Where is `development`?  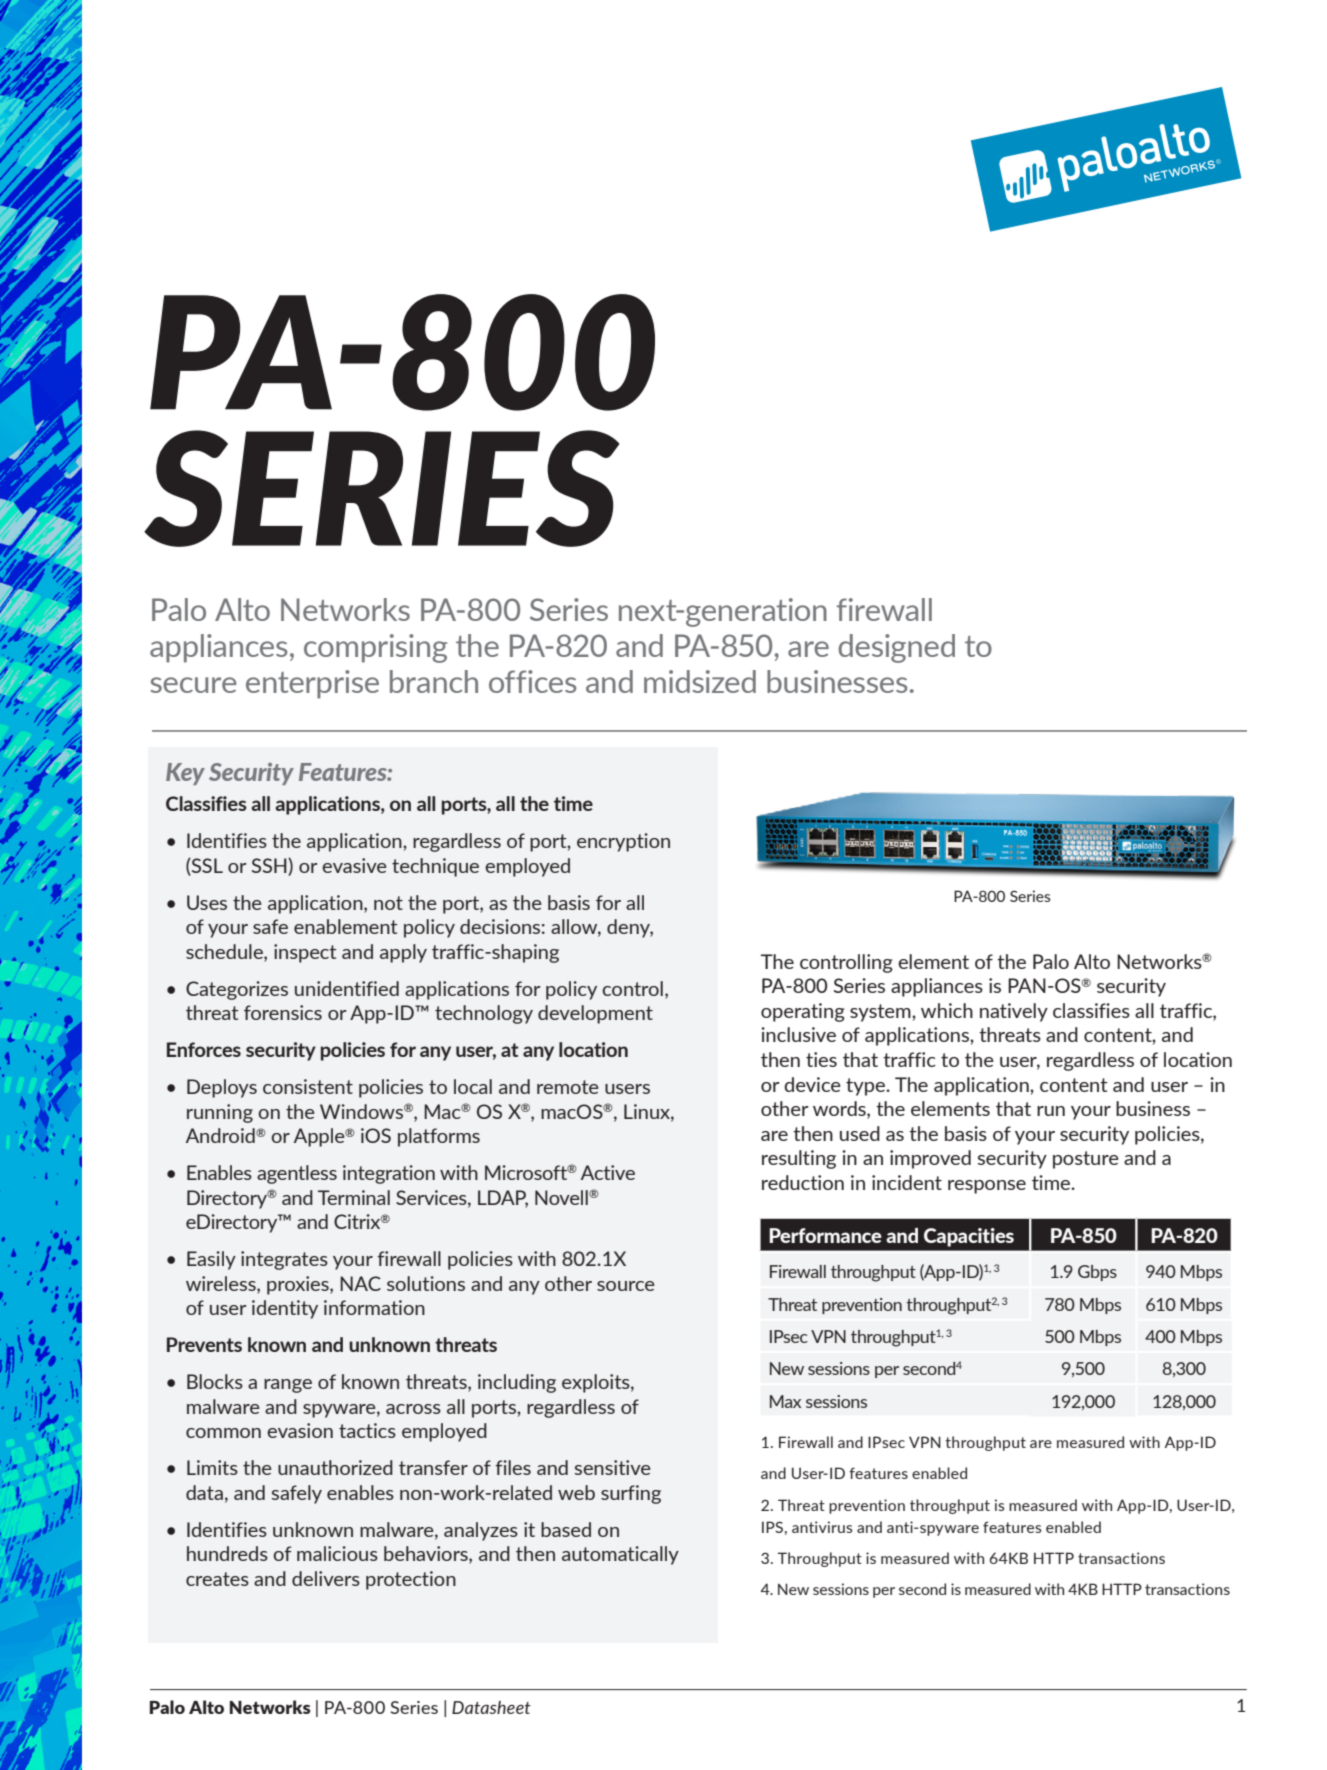 development is located at coordinates (595, 1014).
